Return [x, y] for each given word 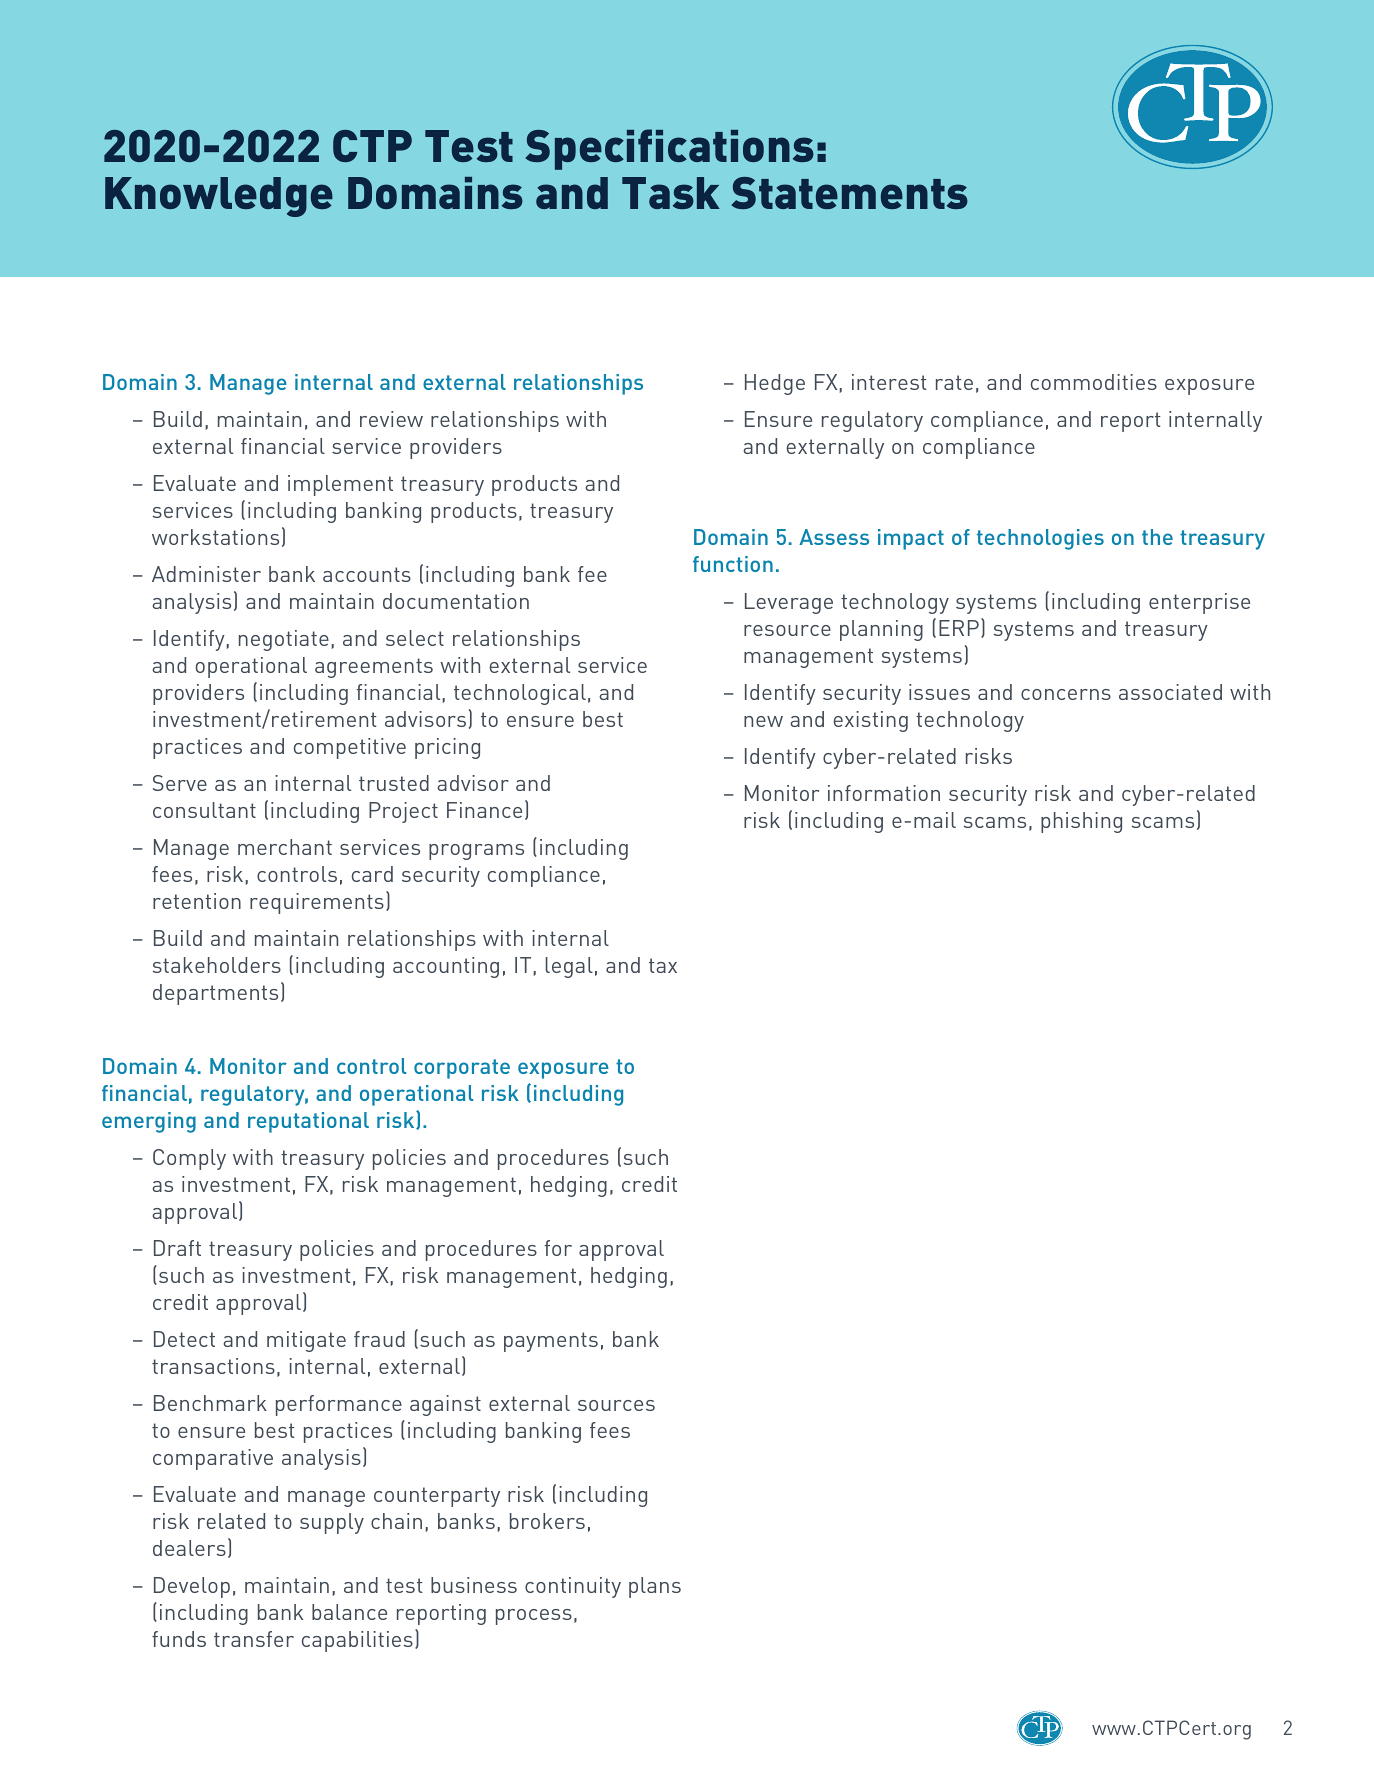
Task [671, 193]
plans [655, 1587]
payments [551, 1342]
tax [663, 965]
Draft [177, 1248]
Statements [850, 193]
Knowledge [219, 197]
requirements [317, 903]
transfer [254, 1639]
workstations [215, 537]
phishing [1081, 822]
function [733, 564]
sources [616, 1405]
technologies [1040, 539]
